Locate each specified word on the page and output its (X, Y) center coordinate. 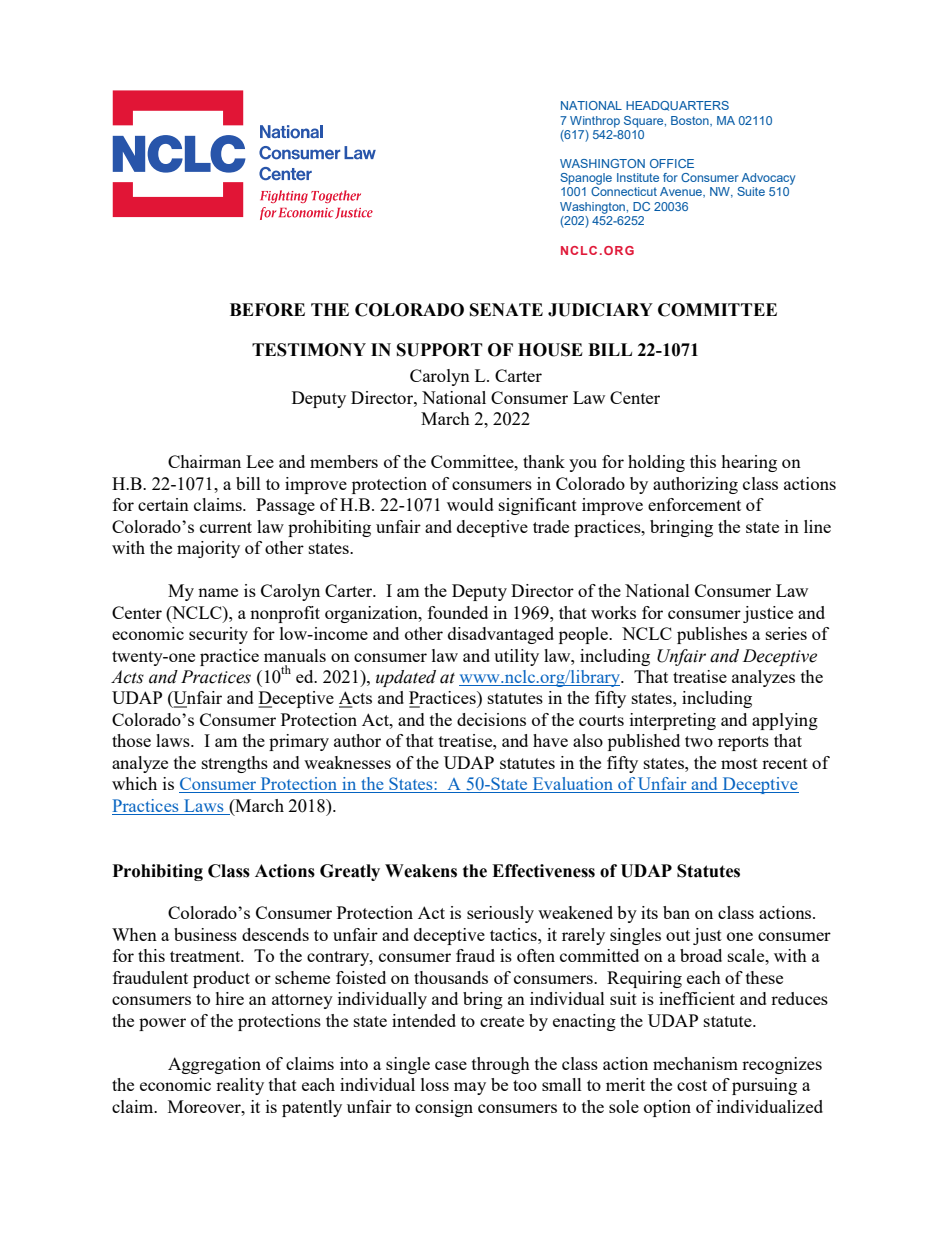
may (470, 1088)
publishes (712, 635)
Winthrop (595, 122)
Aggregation (214, 1065)
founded (458, 612)
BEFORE (267, 310)
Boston (691, 121)
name (218, 592)
